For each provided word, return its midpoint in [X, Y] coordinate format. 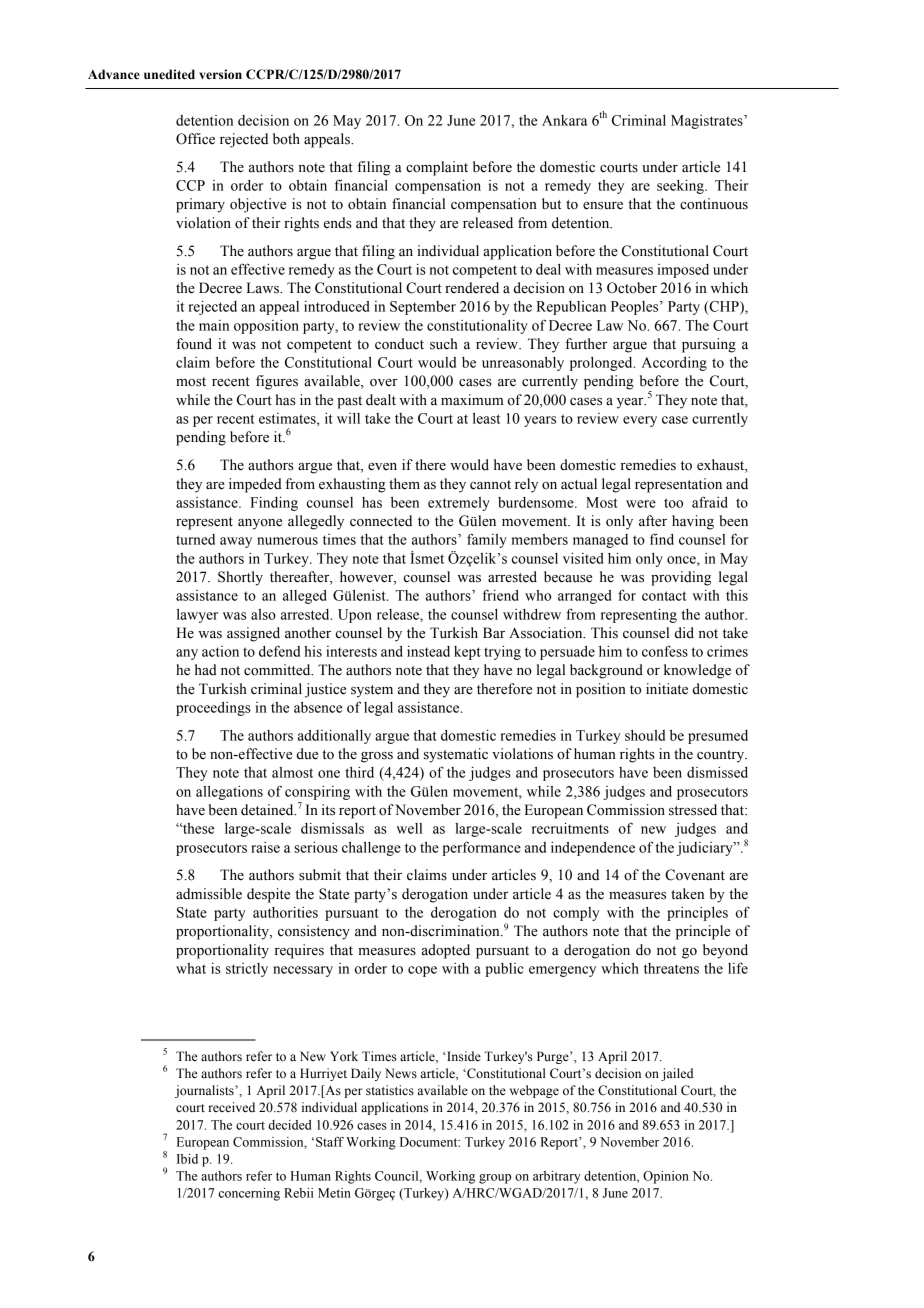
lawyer [197, 616]
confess [665, 651]
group [495, 1179]
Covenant [695, 875]
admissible [209, 894]
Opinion [666, 1177]
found [194, 344]
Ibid [187, 1159]
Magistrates [708, 122]
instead [428, 651]
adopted [446, 951]
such [444, 344]
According [674, 364]
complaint [437, 168]
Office [195, 139]
